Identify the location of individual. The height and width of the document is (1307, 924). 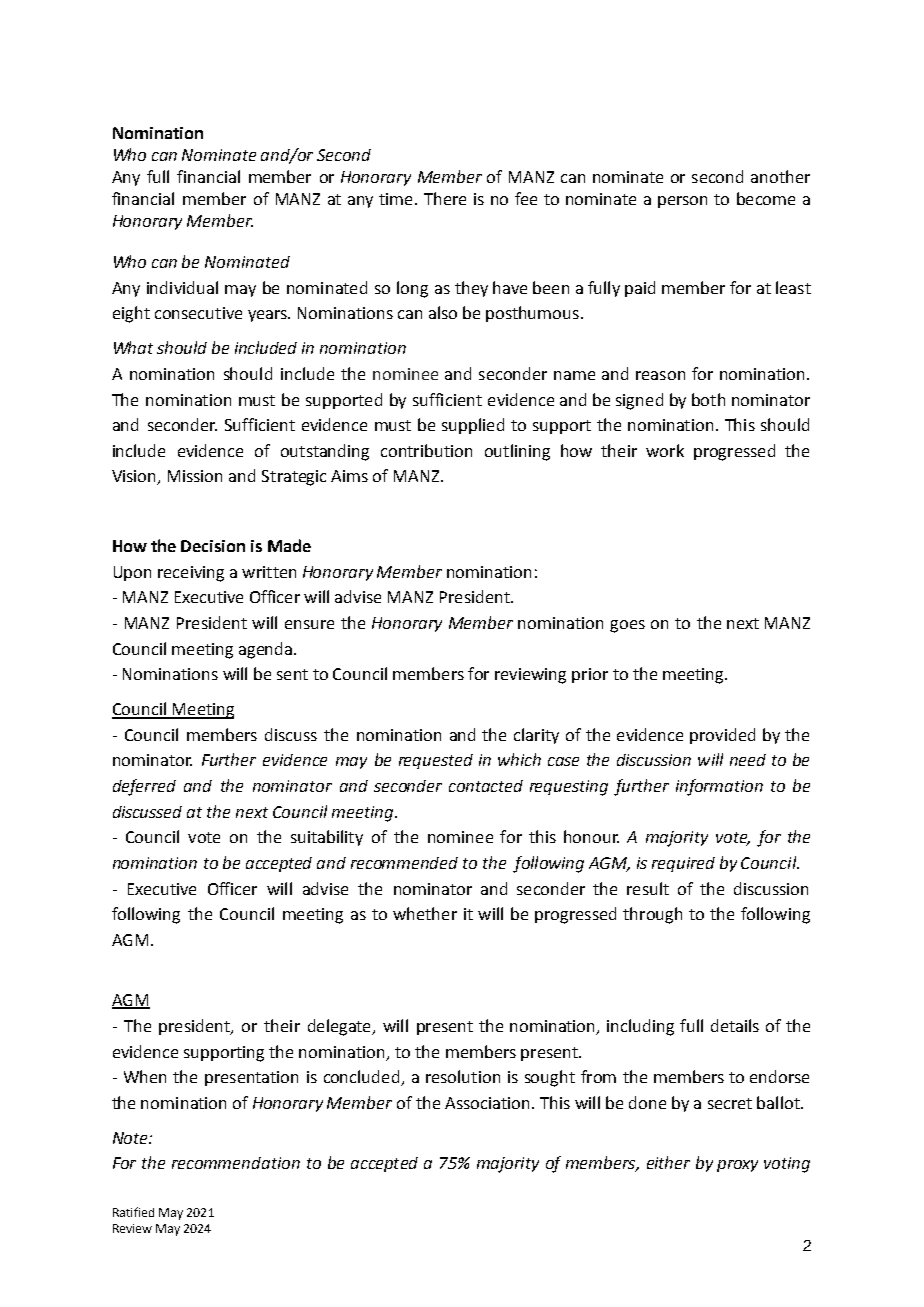
(182, 287).
